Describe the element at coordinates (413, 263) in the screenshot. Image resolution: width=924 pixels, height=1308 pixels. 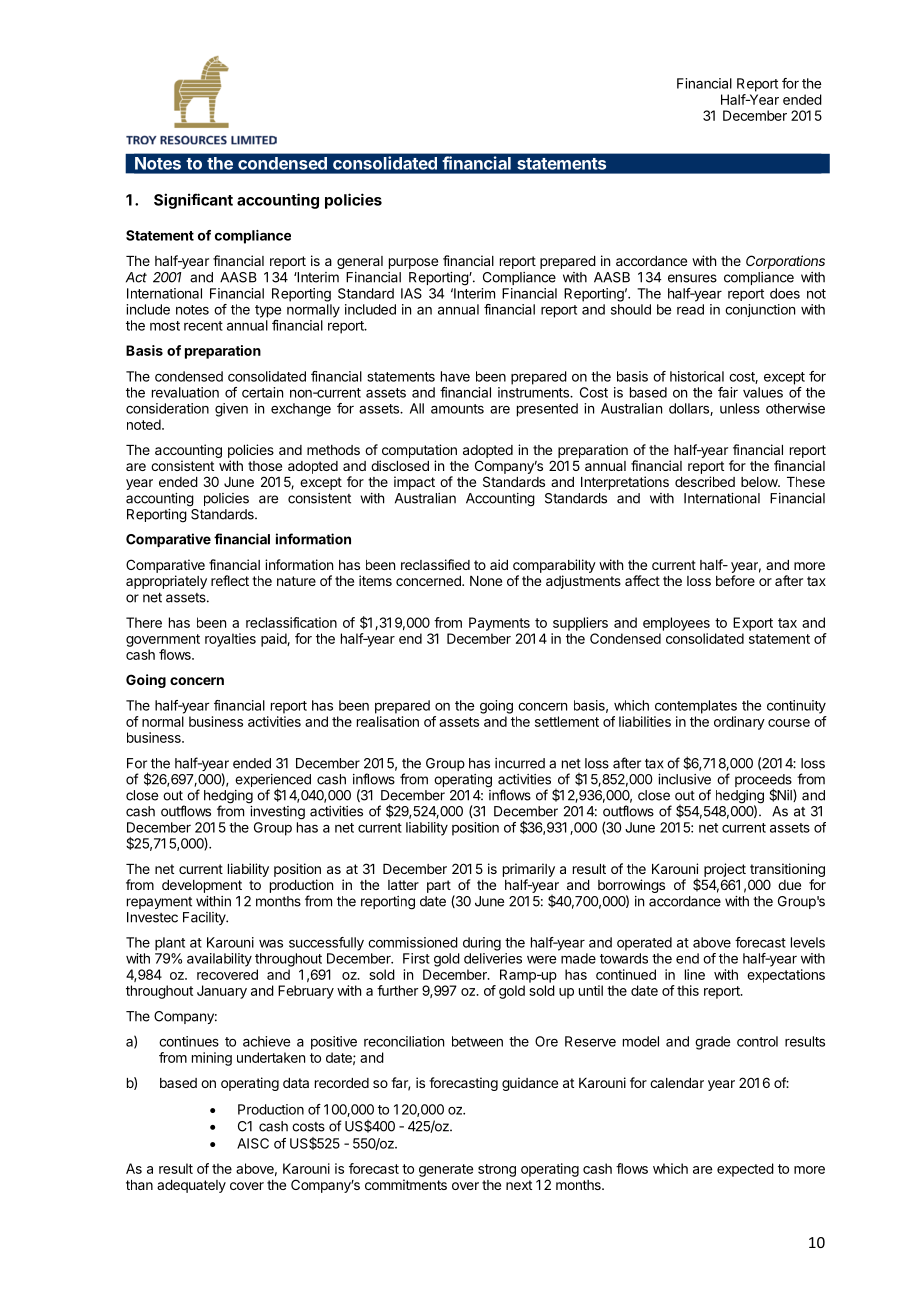
I see `purpose` at that location.
